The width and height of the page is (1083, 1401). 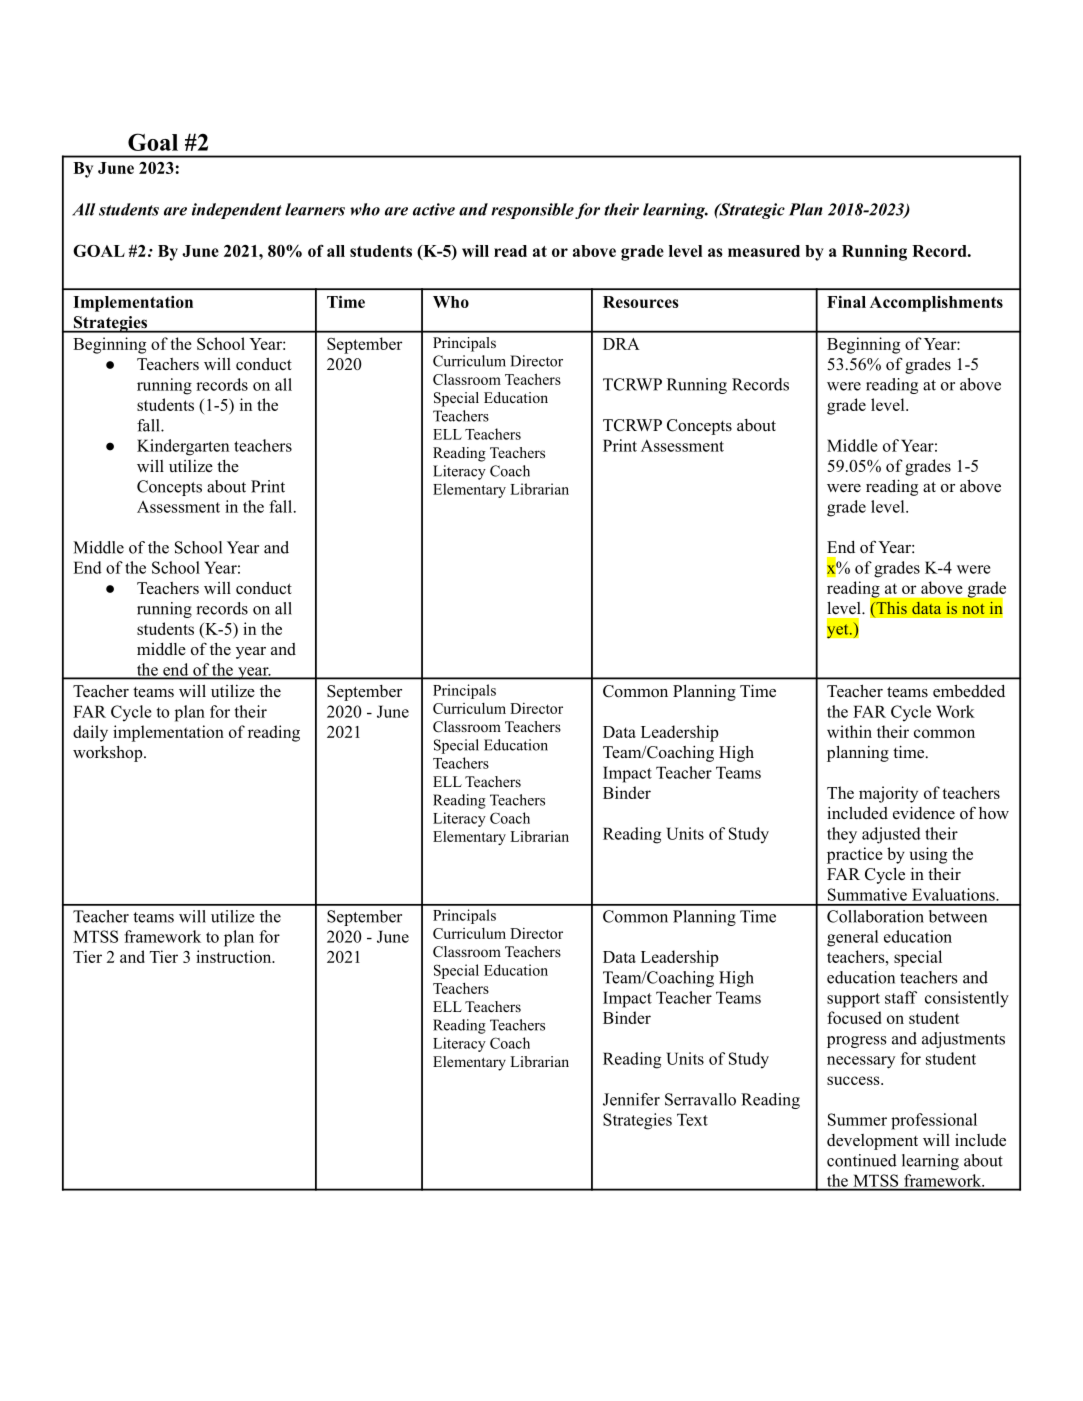 I want to click on daily, so click(x=90, y=733).
